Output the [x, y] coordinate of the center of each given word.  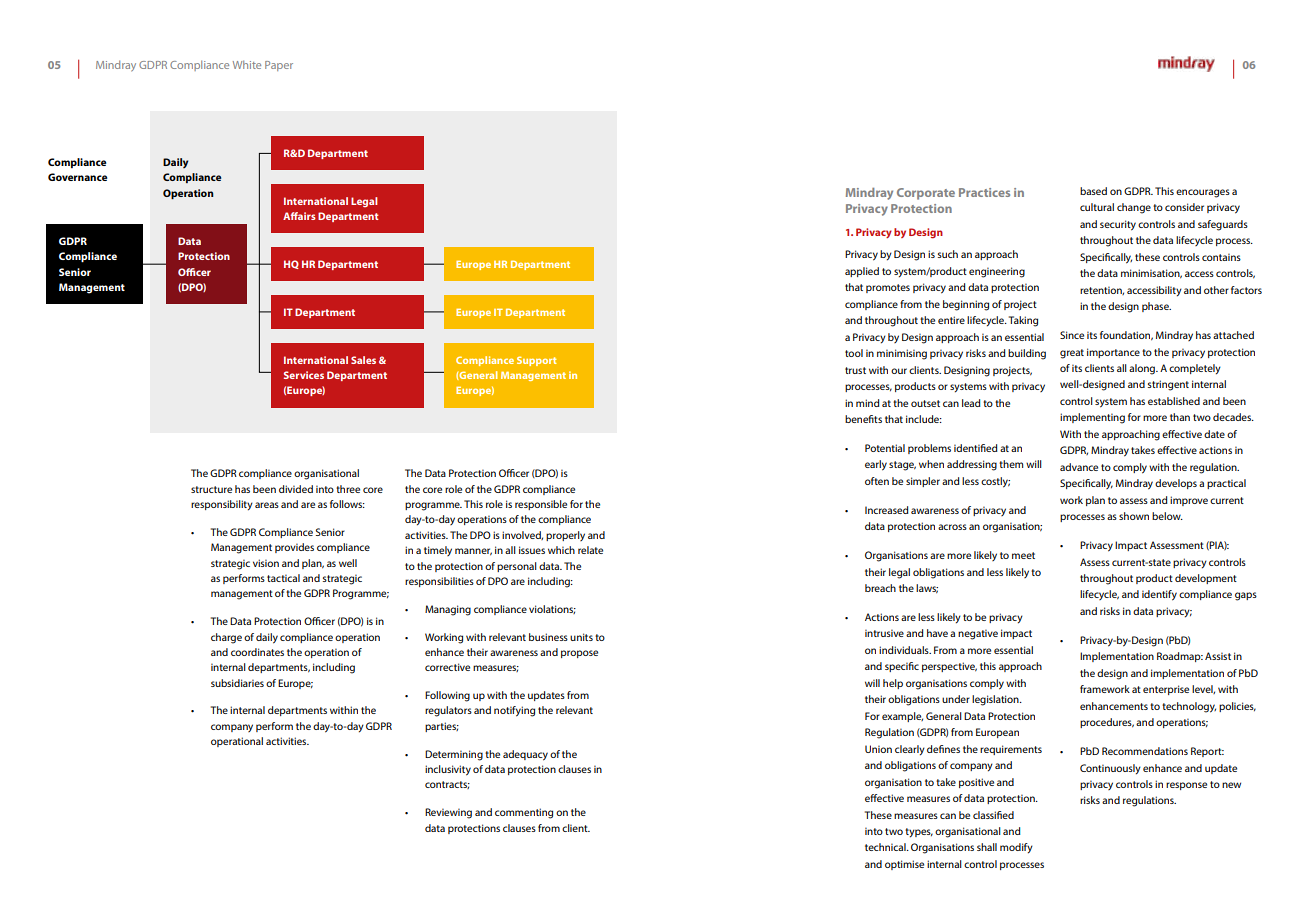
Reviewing [448, 813]
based [1093, 191]
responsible [541, 505]
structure [211, 489]
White [247, 64]
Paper [279, 66]
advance [1079, 467]
